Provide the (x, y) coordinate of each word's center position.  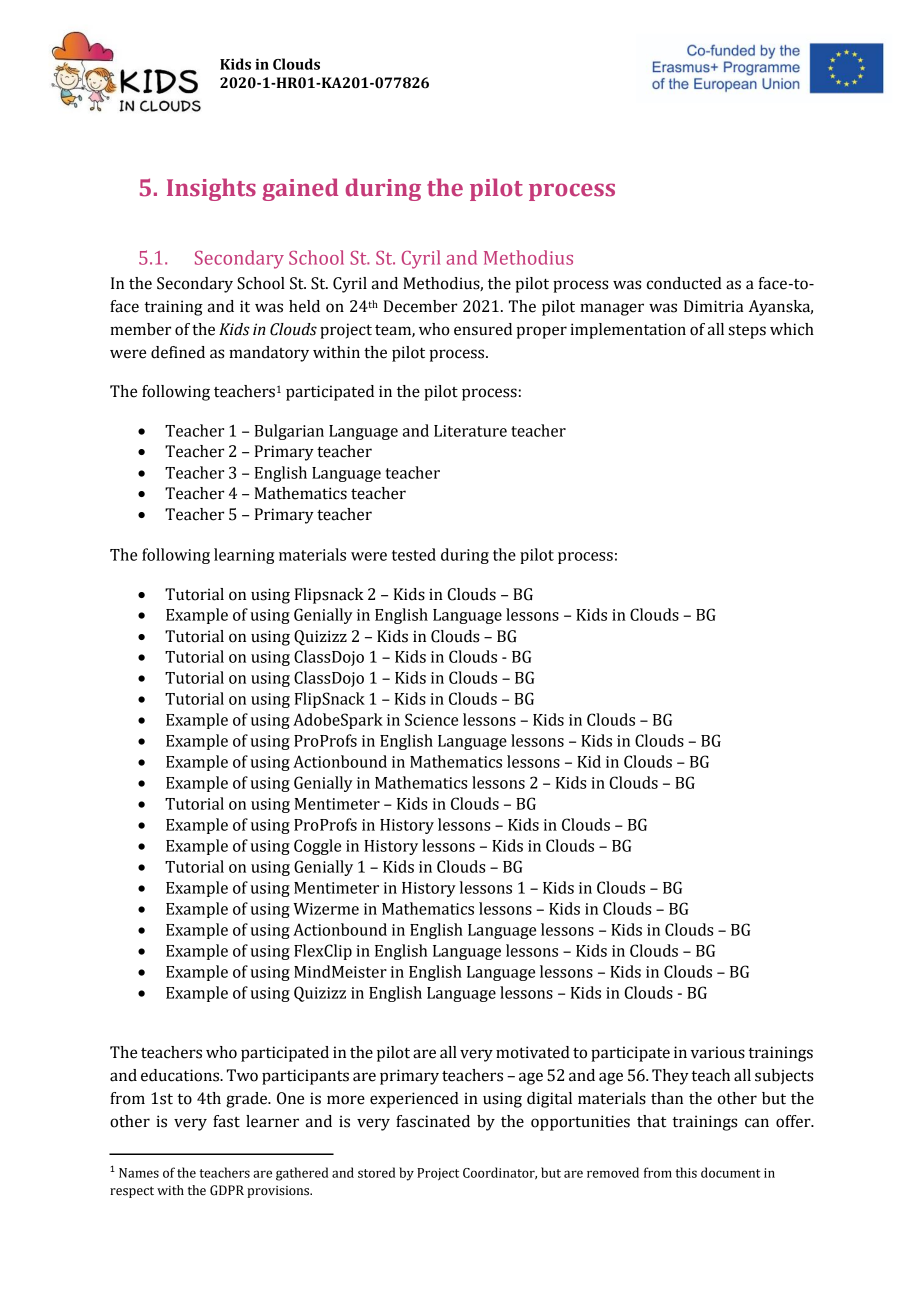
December (420, 306)
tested (414, 554)
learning (244, 556)
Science (431, 719)
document (731, 1172)
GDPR (227, 1190)
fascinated (433, 1121)
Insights (211, 189)
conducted (684, 283)
